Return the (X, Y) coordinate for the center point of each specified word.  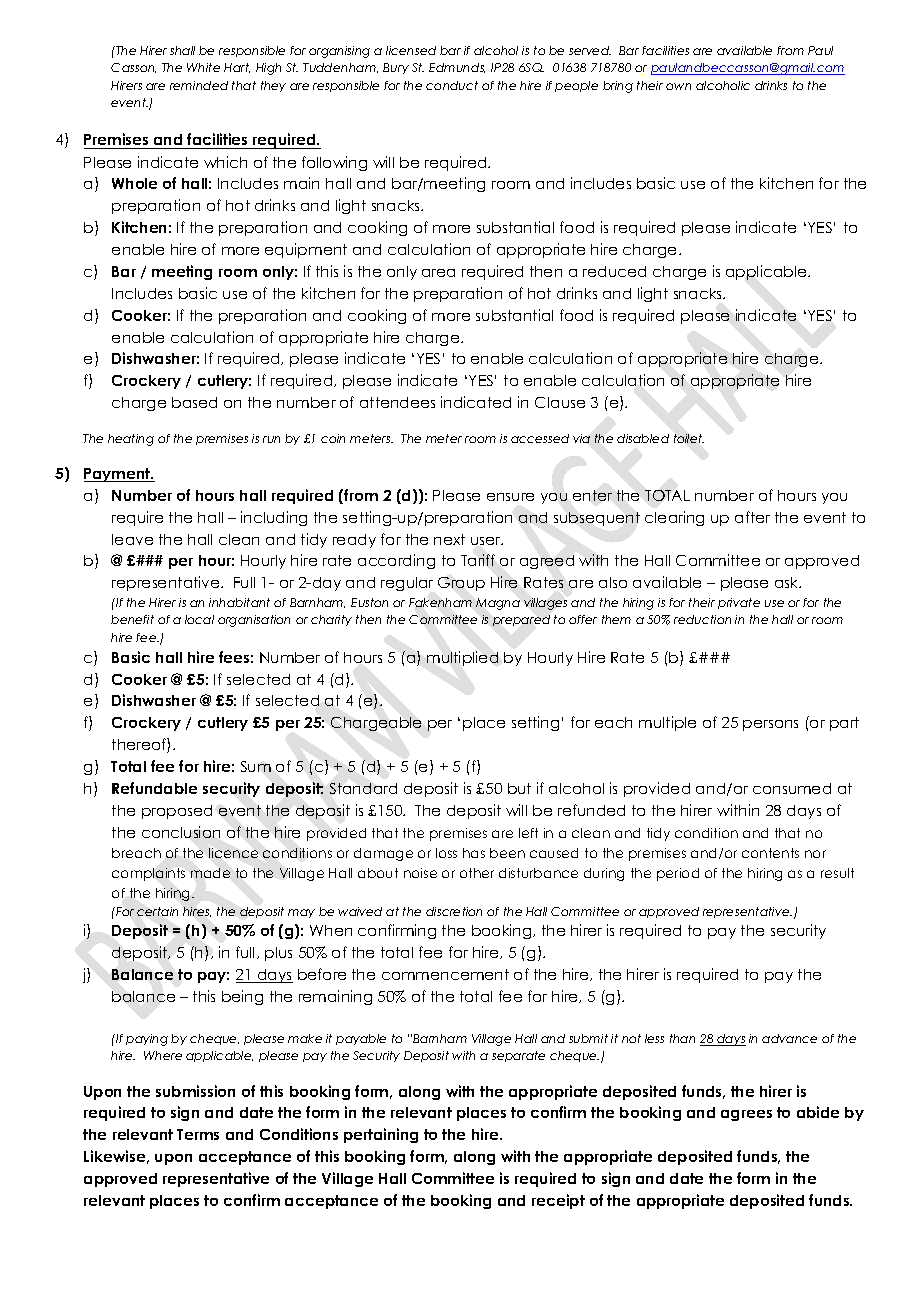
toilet (689, 438)
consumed (792, 788)
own (678, 86)
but (519, 788)
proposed (177, 812)
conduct (452, 85)
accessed (540, 438)
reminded (199, 85)
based (194, 402)
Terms (198, 1134)
